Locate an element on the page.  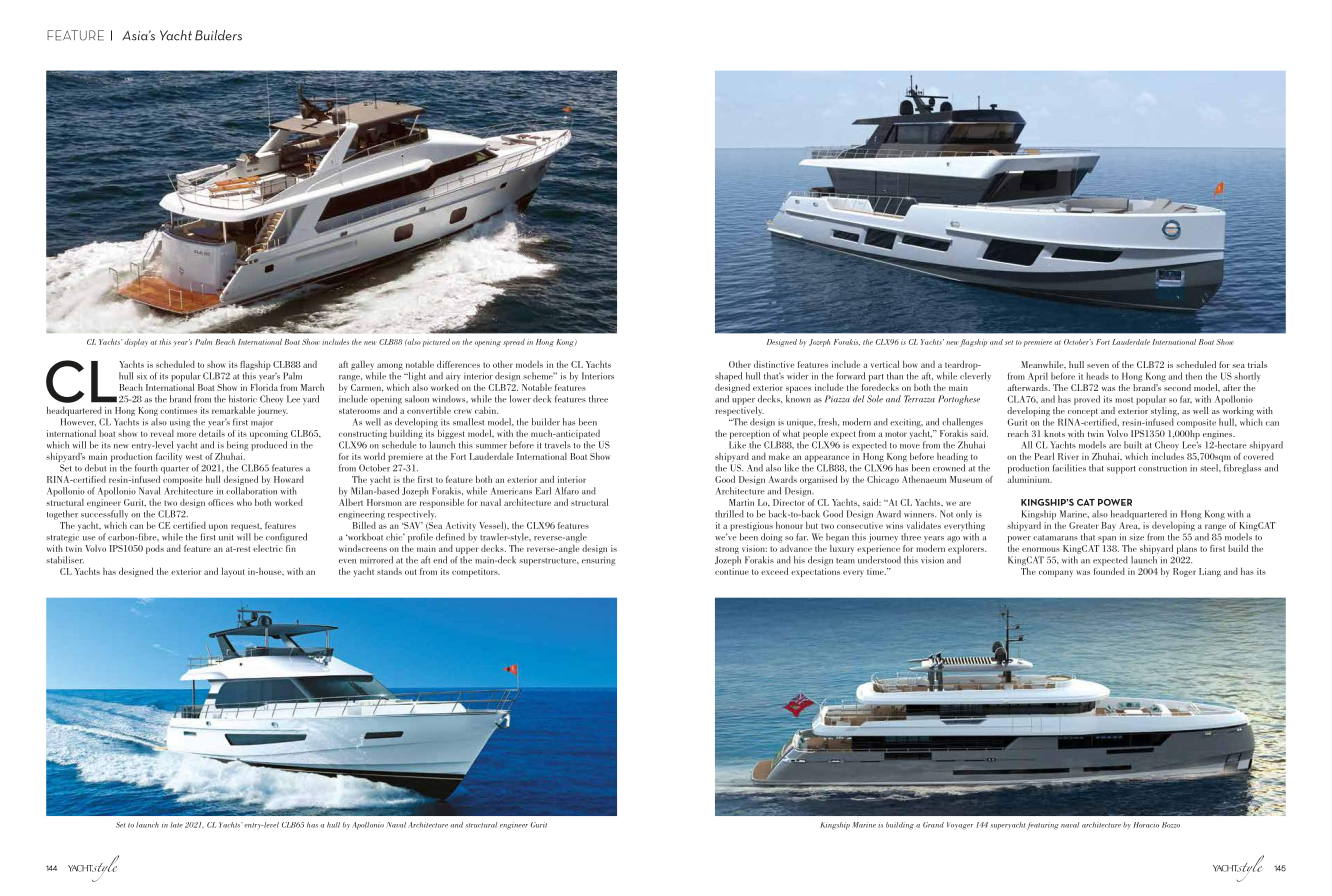
distinctive is located at coordinates (774, 364).
